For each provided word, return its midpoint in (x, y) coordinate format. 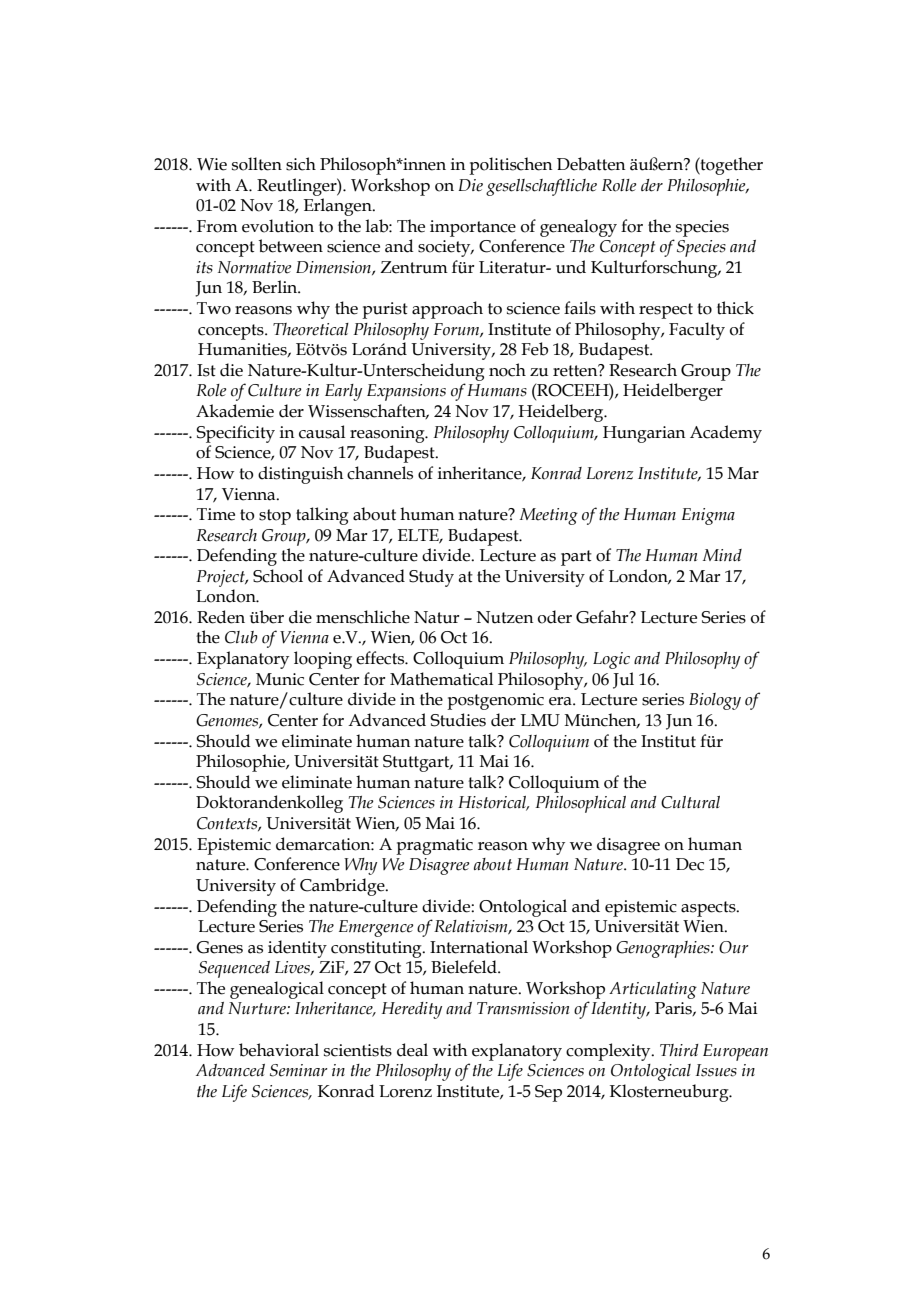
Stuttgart (417, 763)
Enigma (708, 516)
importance (473, 228)
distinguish (300, 475)
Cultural (690, 802)
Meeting (549, 516)
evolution (278, 226)
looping (323, 660)
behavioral (279, 1050)
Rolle (619, 185)
